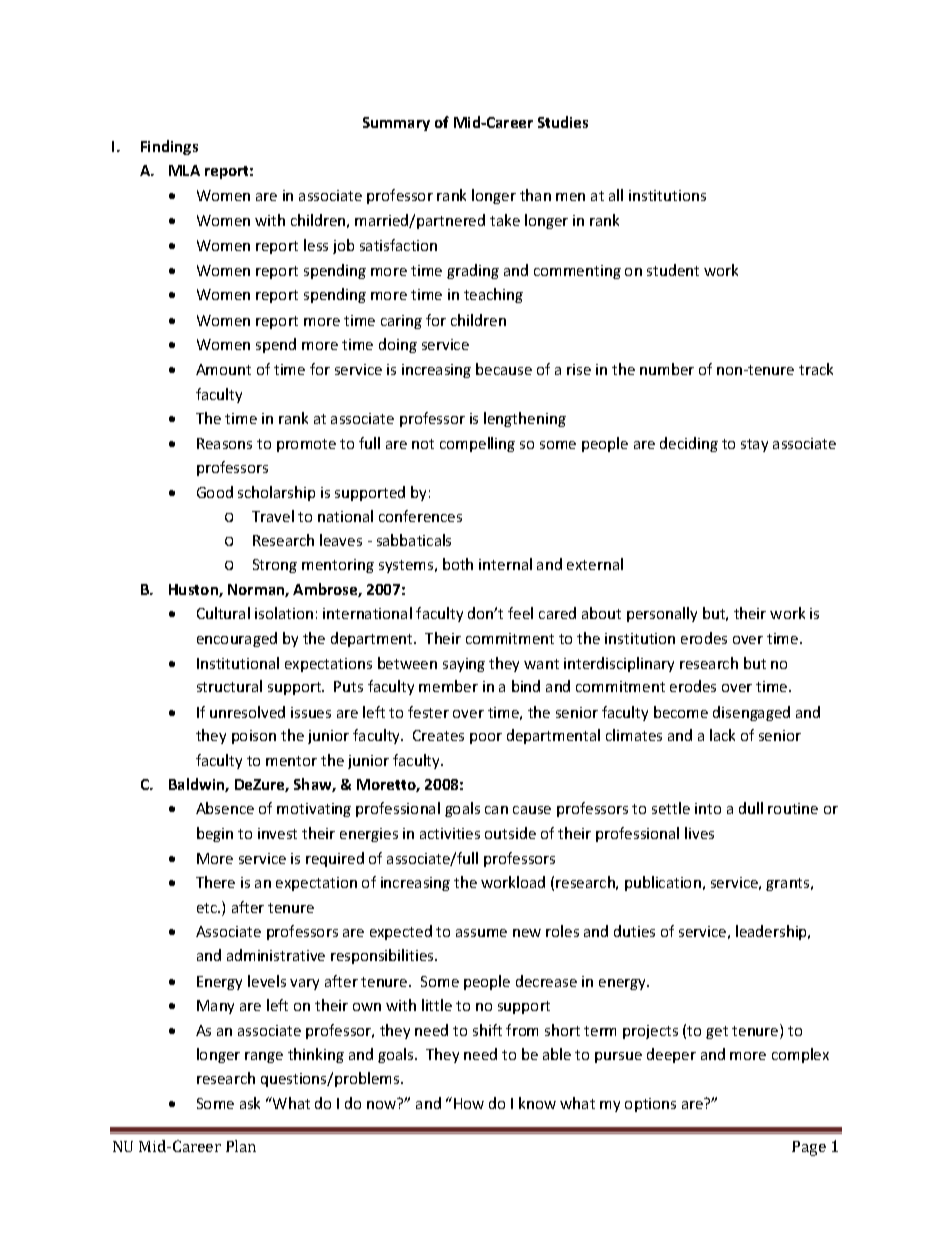 The image size is (952, 1233). Describe the element at coordinates (525, 419) in the page. I see `lengthening` at that location.
